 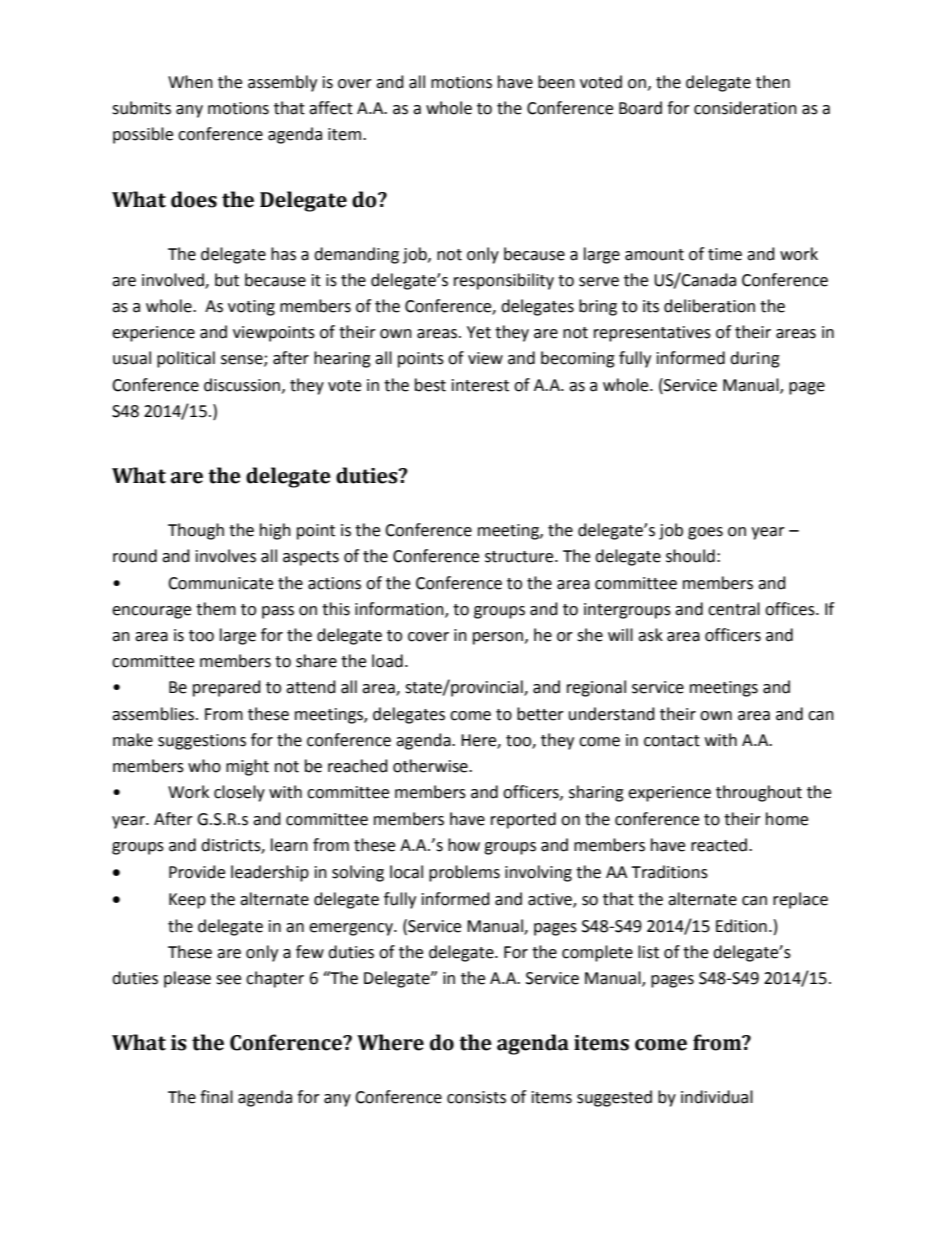 I want to click on When, so click(x=190, y=82).
